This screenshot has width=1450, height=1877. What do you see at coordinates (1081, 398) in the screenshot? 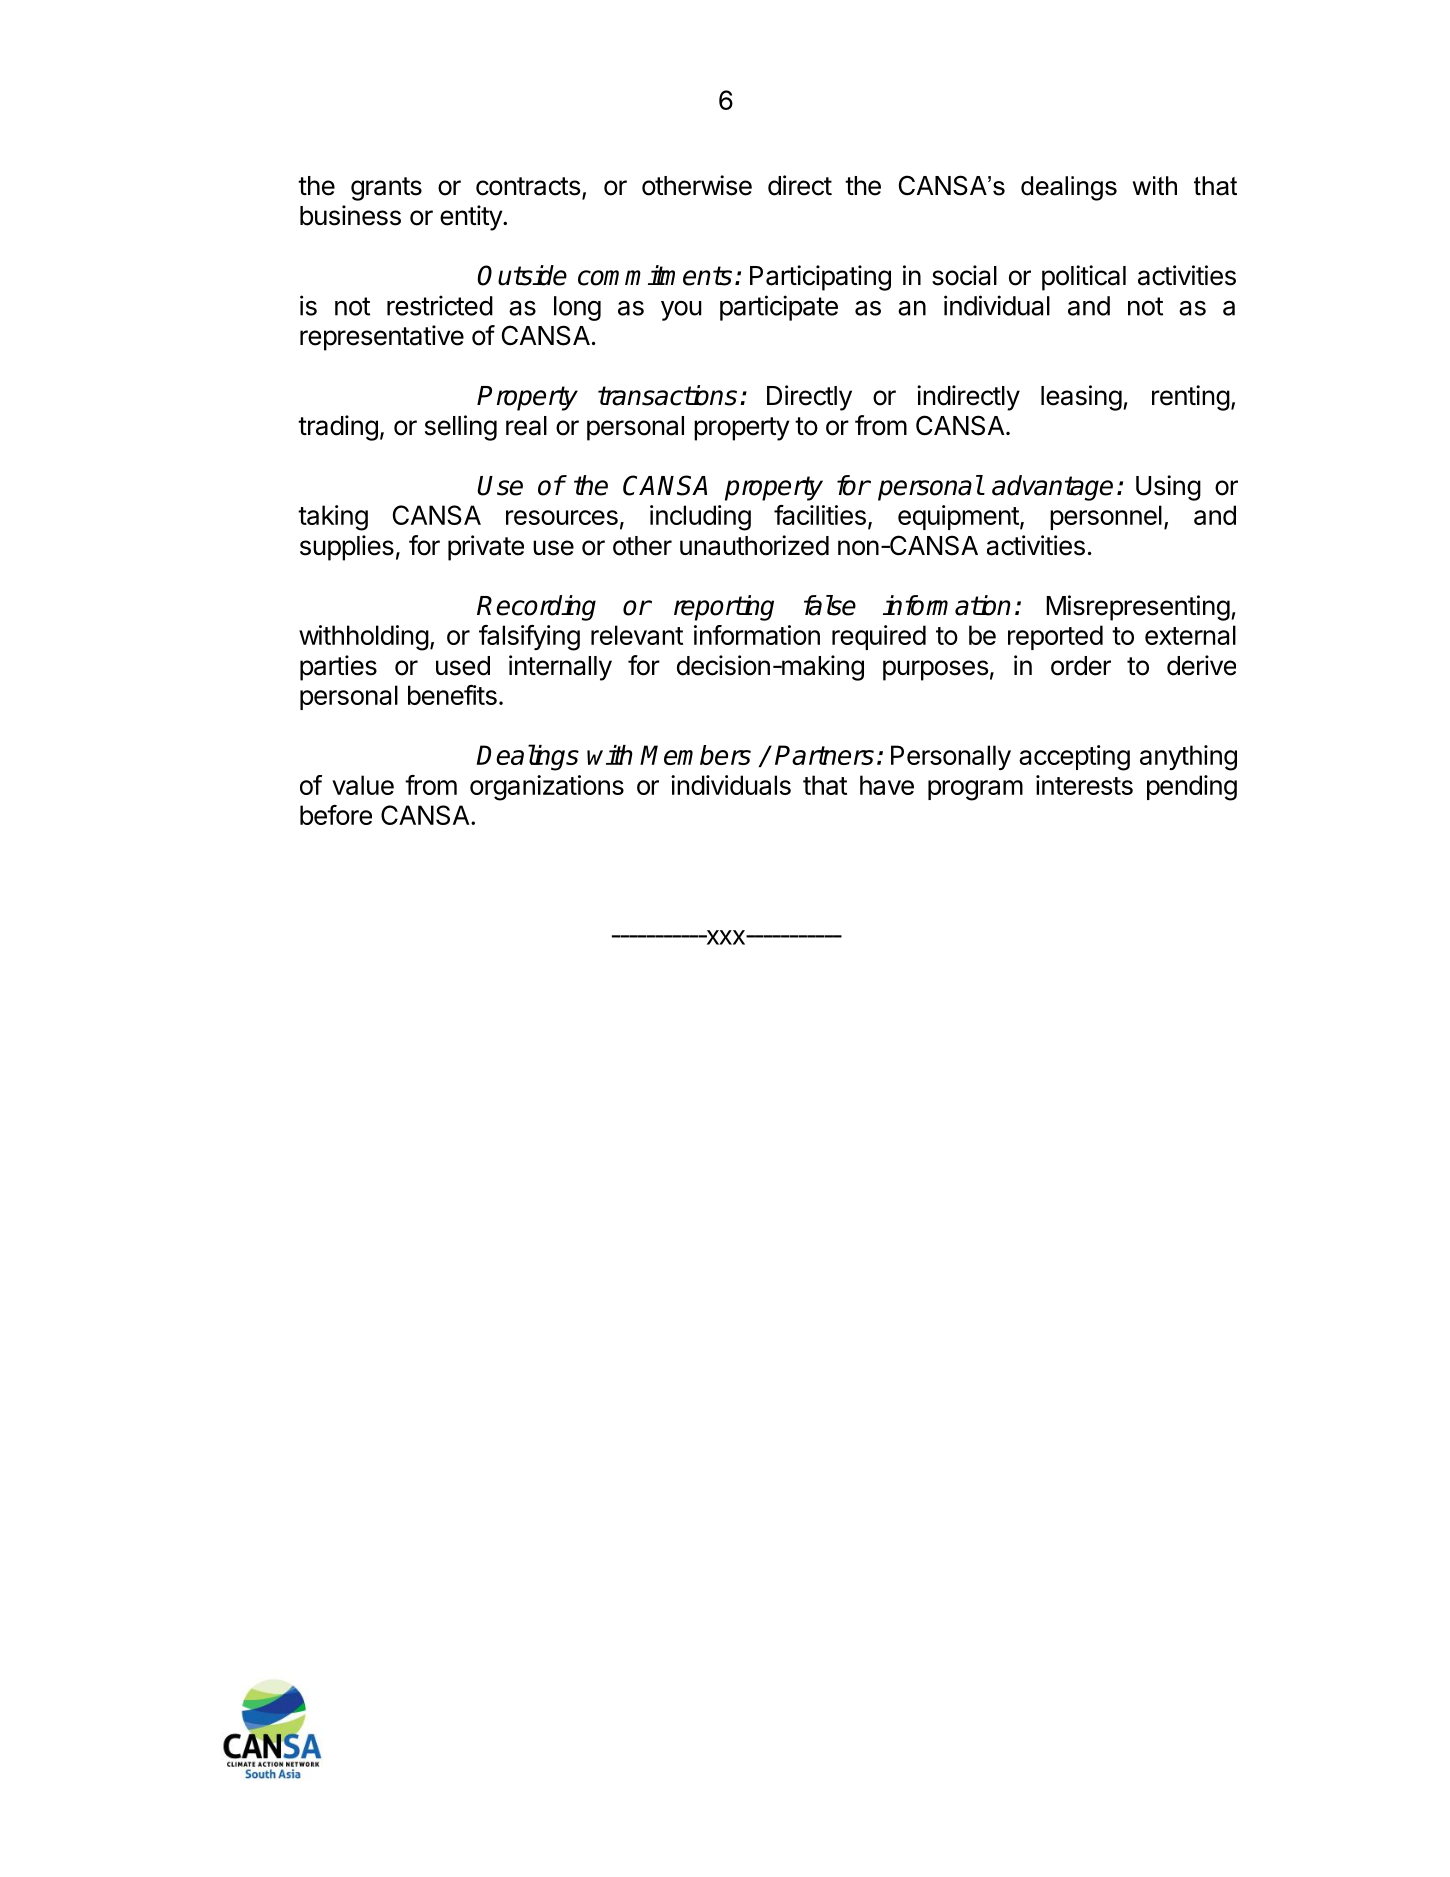
I see `leasing` at bounding box center [1081, 398].
